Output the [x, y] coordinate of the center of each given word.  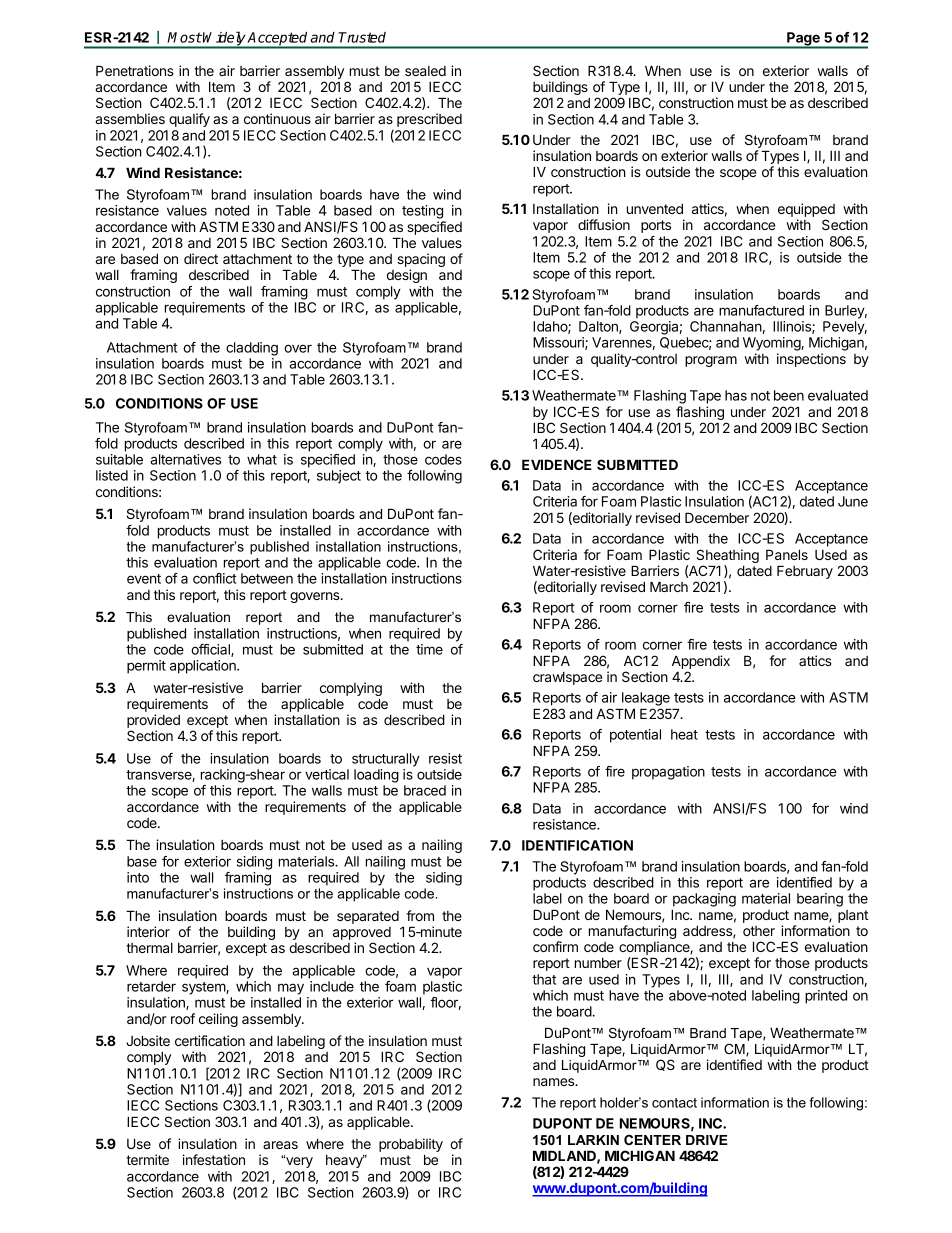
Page [803, 40]
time [429, 649]
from [420, 915]
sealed [425, 71]
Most [184, 37]
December [717, 517]
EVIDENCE [557, 464]
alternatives [185, 459]
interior [148, 931]
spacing [421, 261]
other [759, 931]
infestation [214, 1159]
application [204, 667]
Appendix [701, 662]
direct [201, 258]
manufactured [761, 310]
